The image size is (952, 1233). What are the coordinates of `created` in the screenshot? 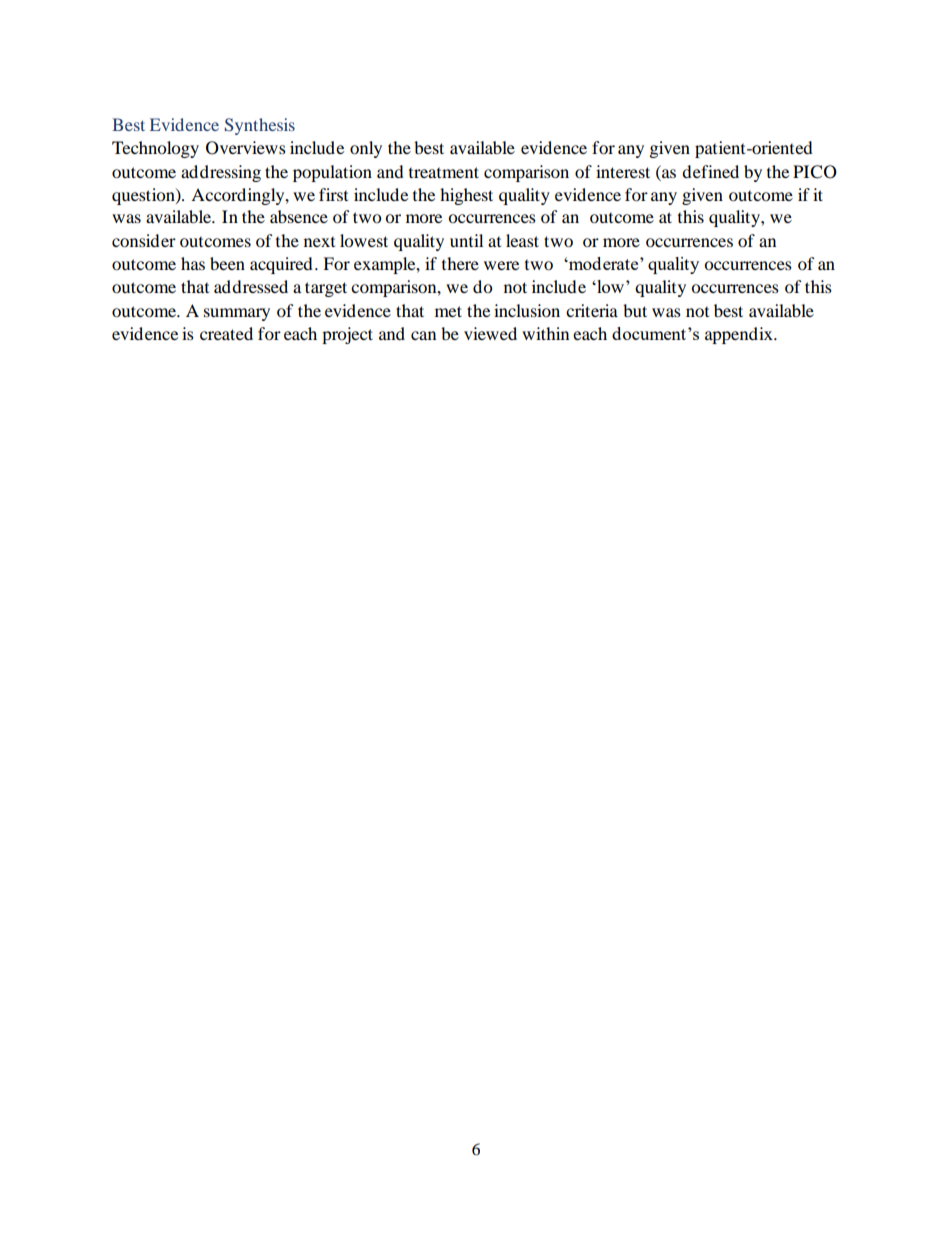 It's located at (226, 333).
